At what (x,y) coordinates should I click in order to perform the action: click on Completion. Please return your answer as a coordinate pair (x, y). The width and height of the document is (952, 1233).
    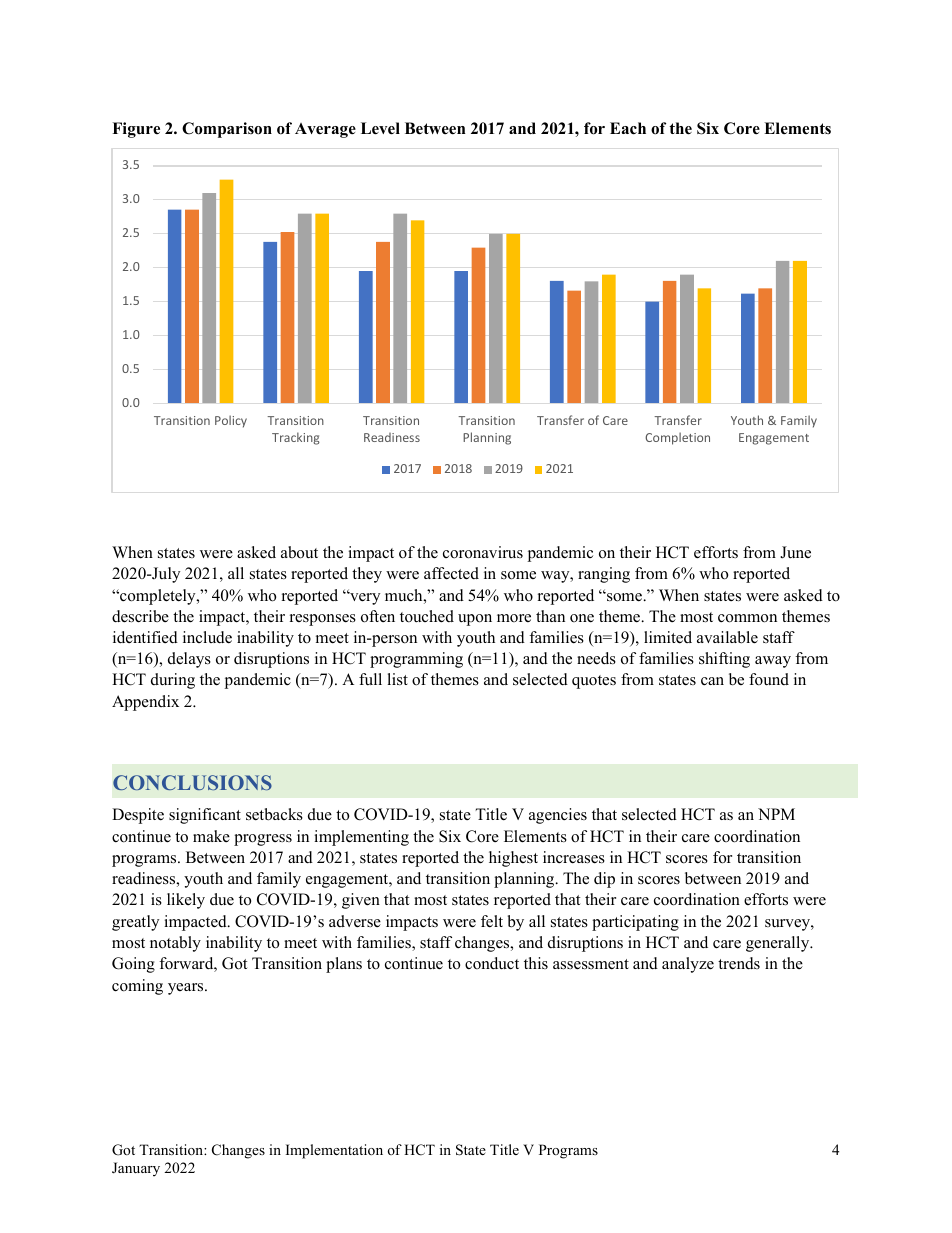
    Looking at the image, I should click on (677, 438).
